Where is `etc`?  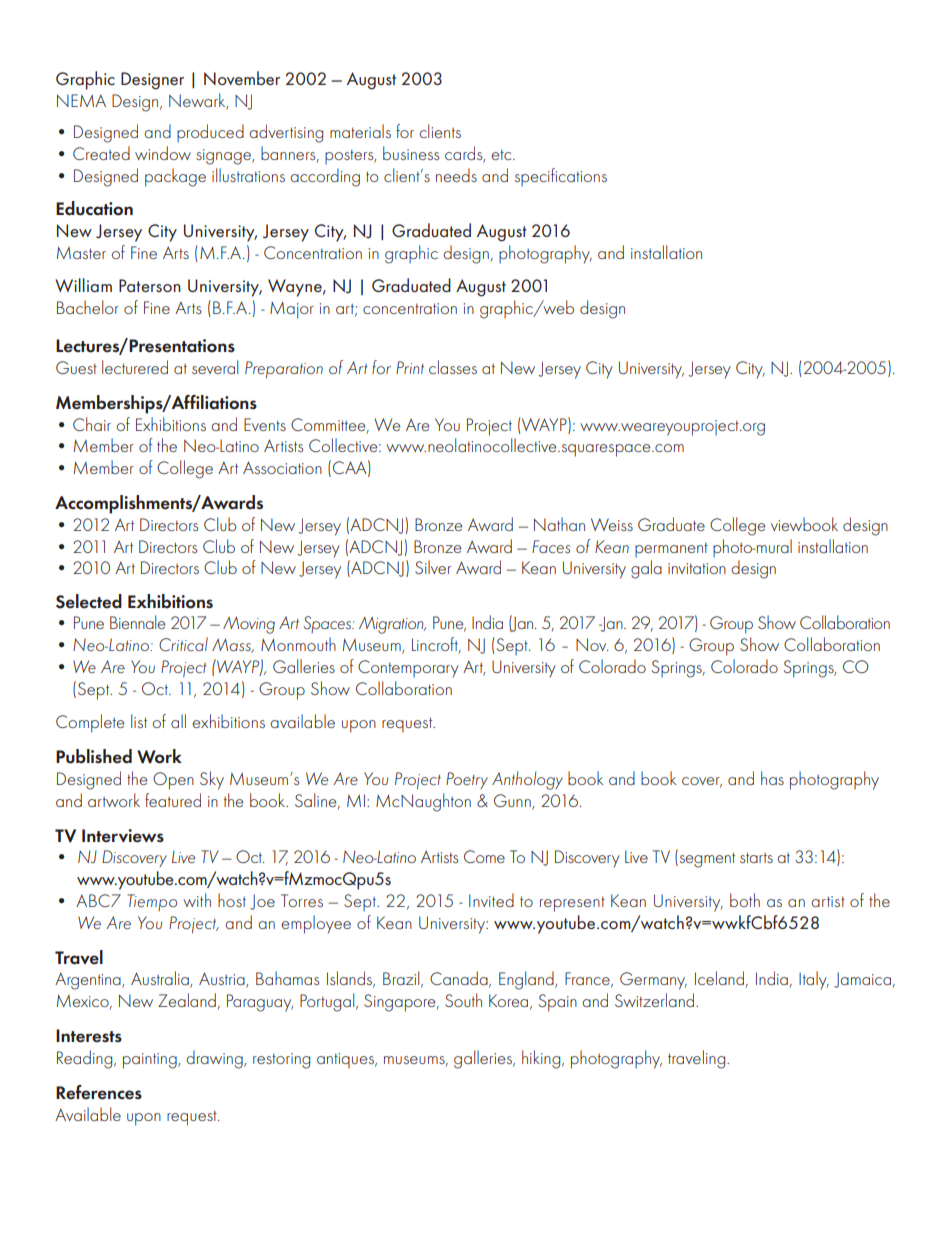 etc is located at coordinates (502, 155).
